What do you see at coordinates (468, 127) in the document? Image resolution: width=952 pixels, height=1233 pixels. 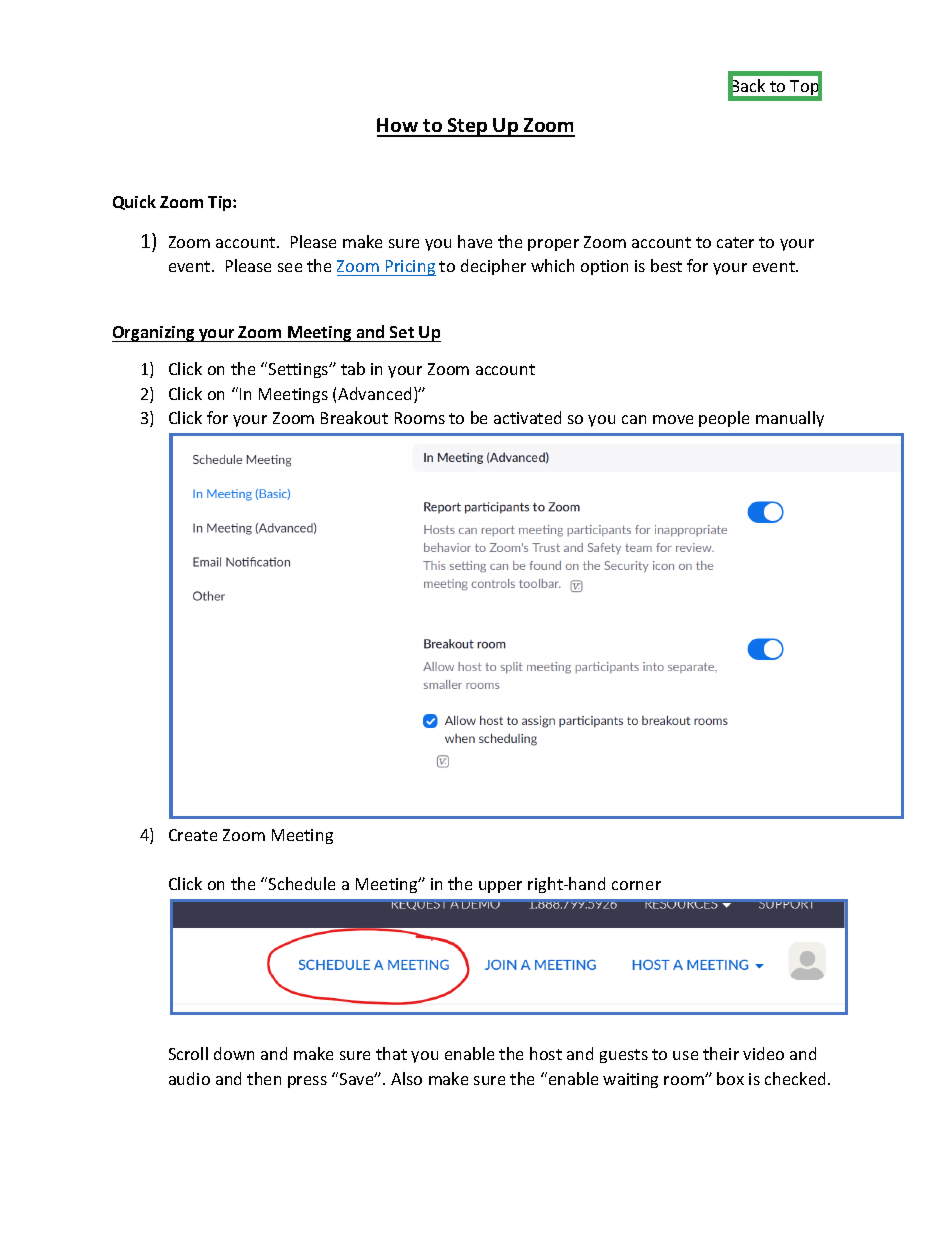 I see `Step` at bounding box center [468, 127].
